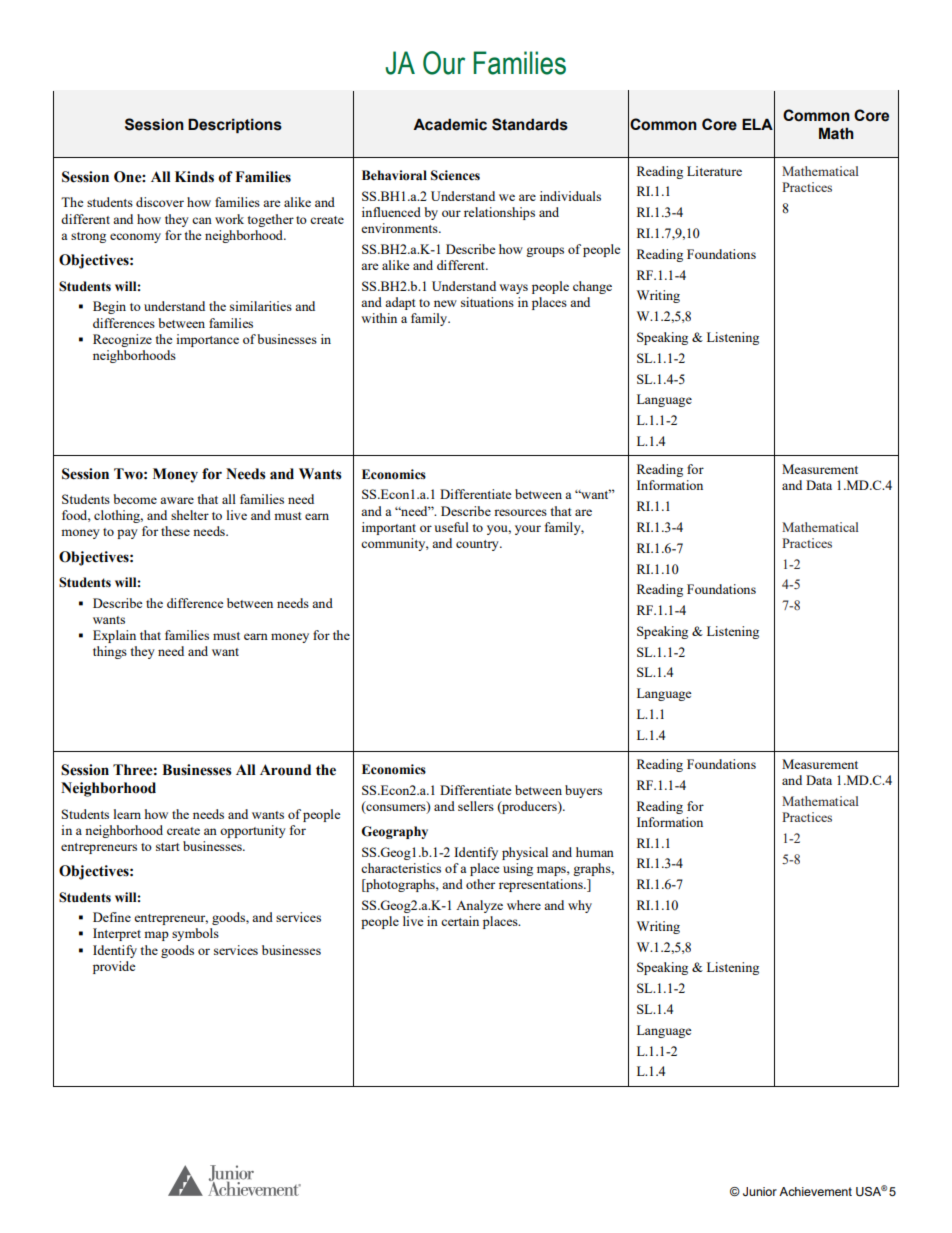  Describe the element at coordinates (285, 770) in the screenshot. I see `Around` at that location.
